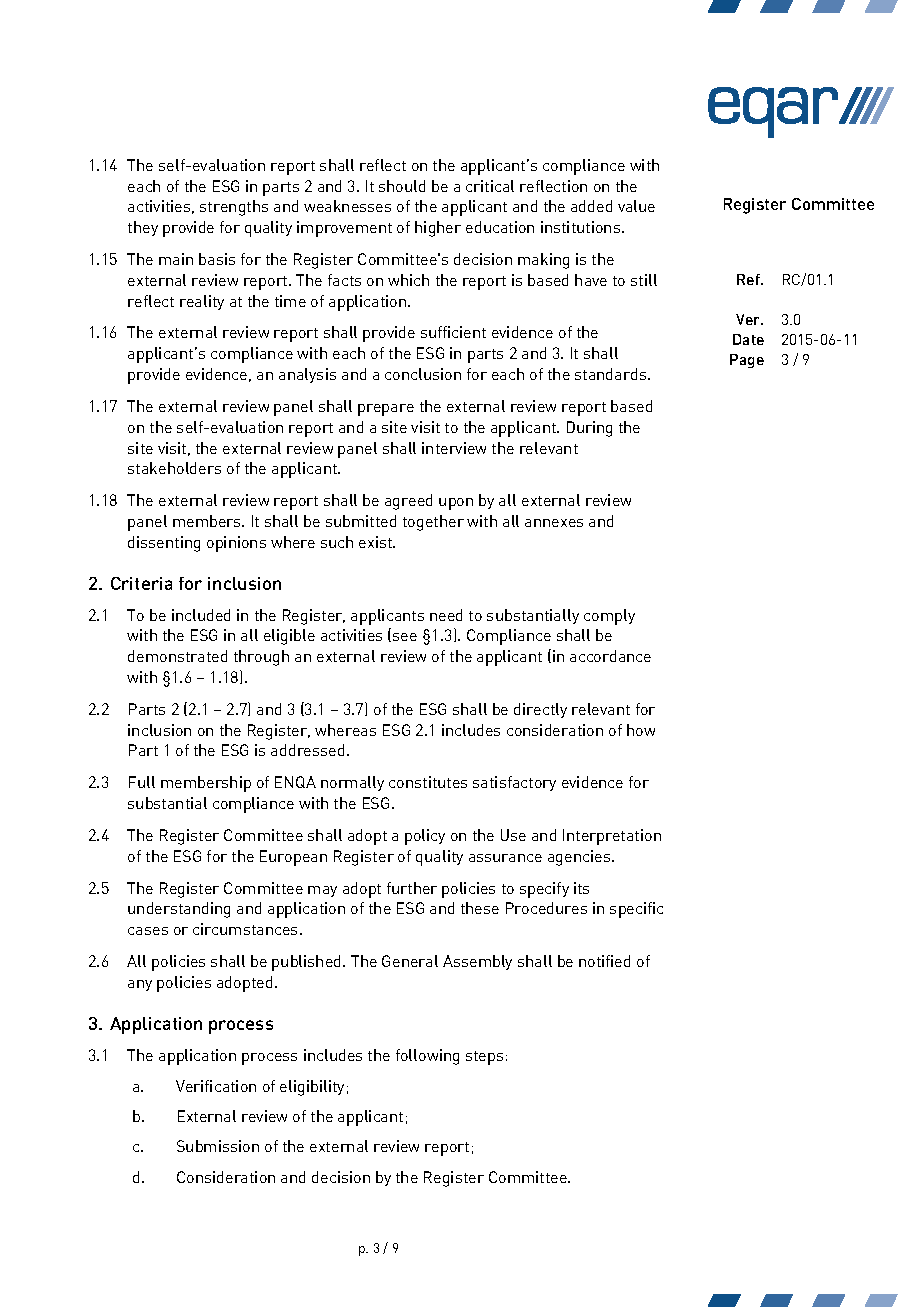 Image resolution: width=924 pixels, height=1308 pixels. I want to click on following, so click(427, 1057).
